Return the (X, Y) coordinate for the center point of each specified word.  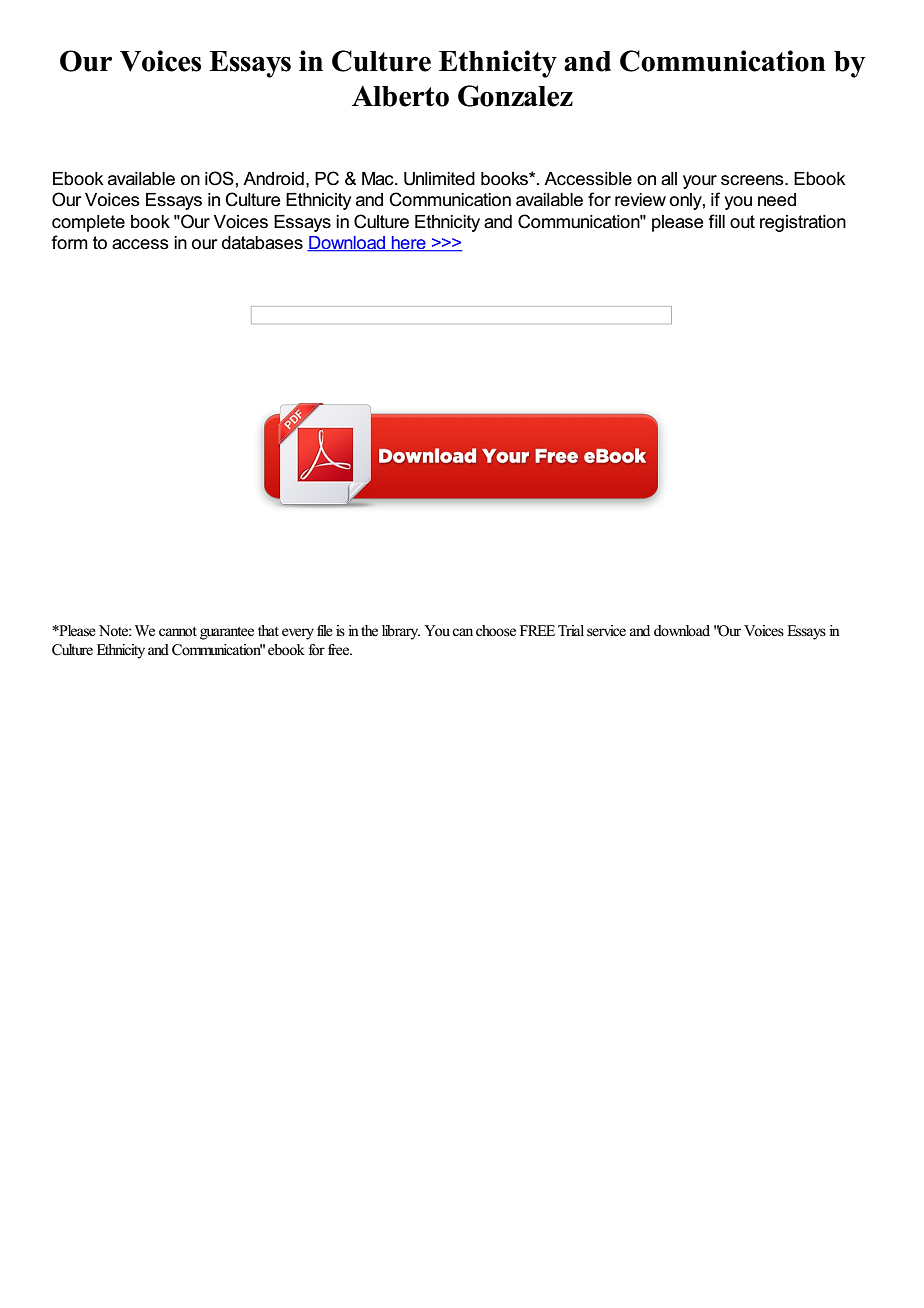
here (409, 244)
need (777, 200)
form (69, 242)
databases (262, 243)
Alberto (400, 96)
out (742, 221)
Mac (379, 179)
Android (273, 179)
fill (716, 221)
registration (803, 223)
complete (88, 223)
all (669, 179)
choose (496, 631)
